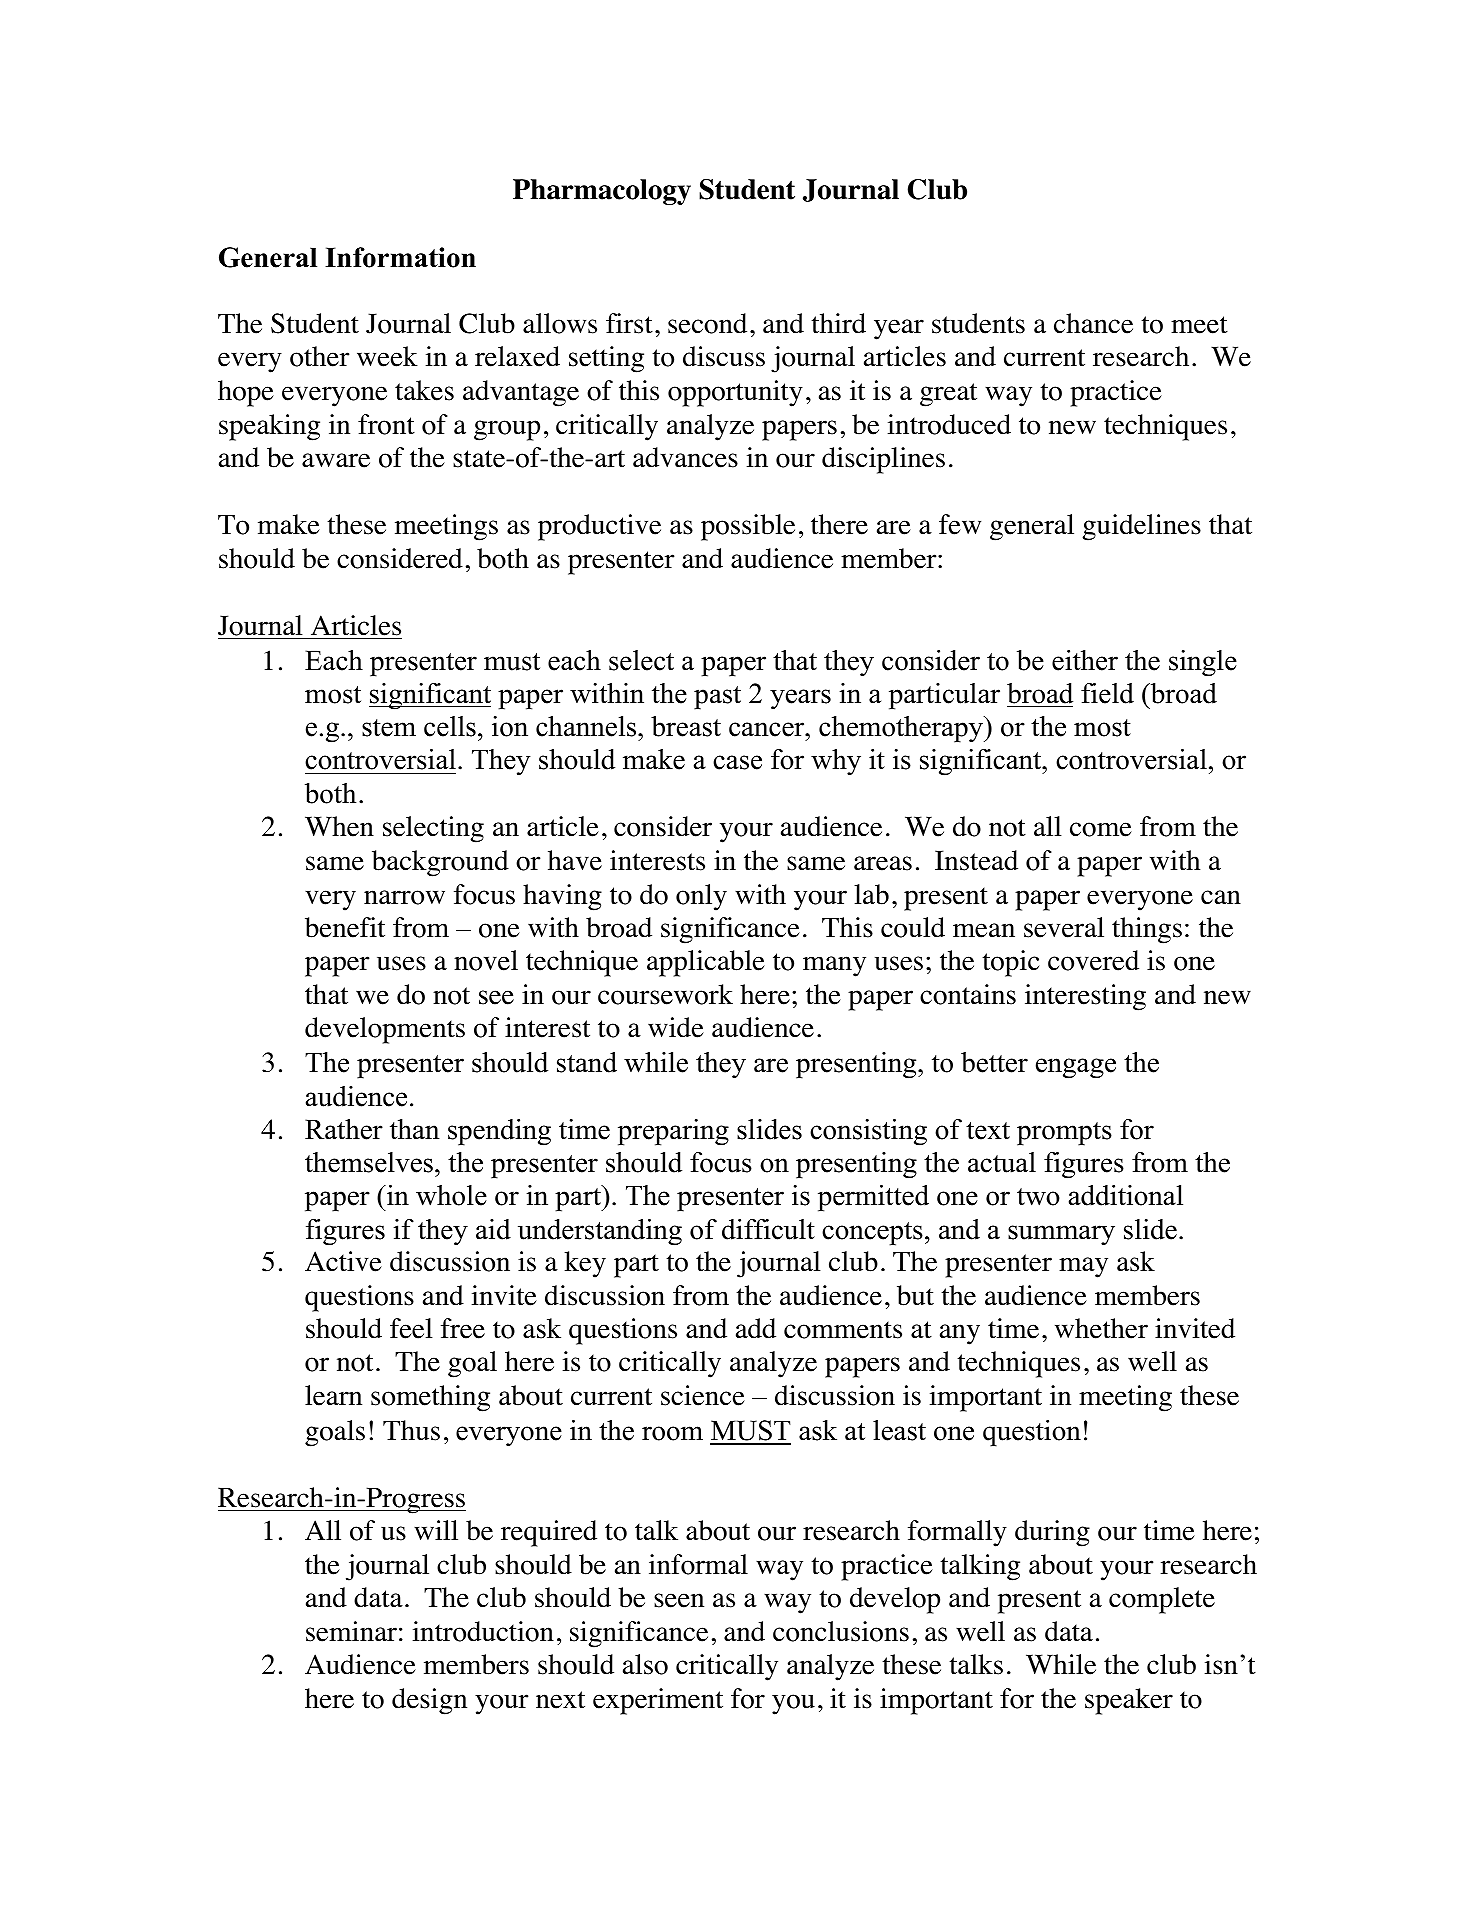 The height and width of the page is (1916, 1481). Describe the element at coordinates (706, 963) in the page. I see `applicable` at that location.
